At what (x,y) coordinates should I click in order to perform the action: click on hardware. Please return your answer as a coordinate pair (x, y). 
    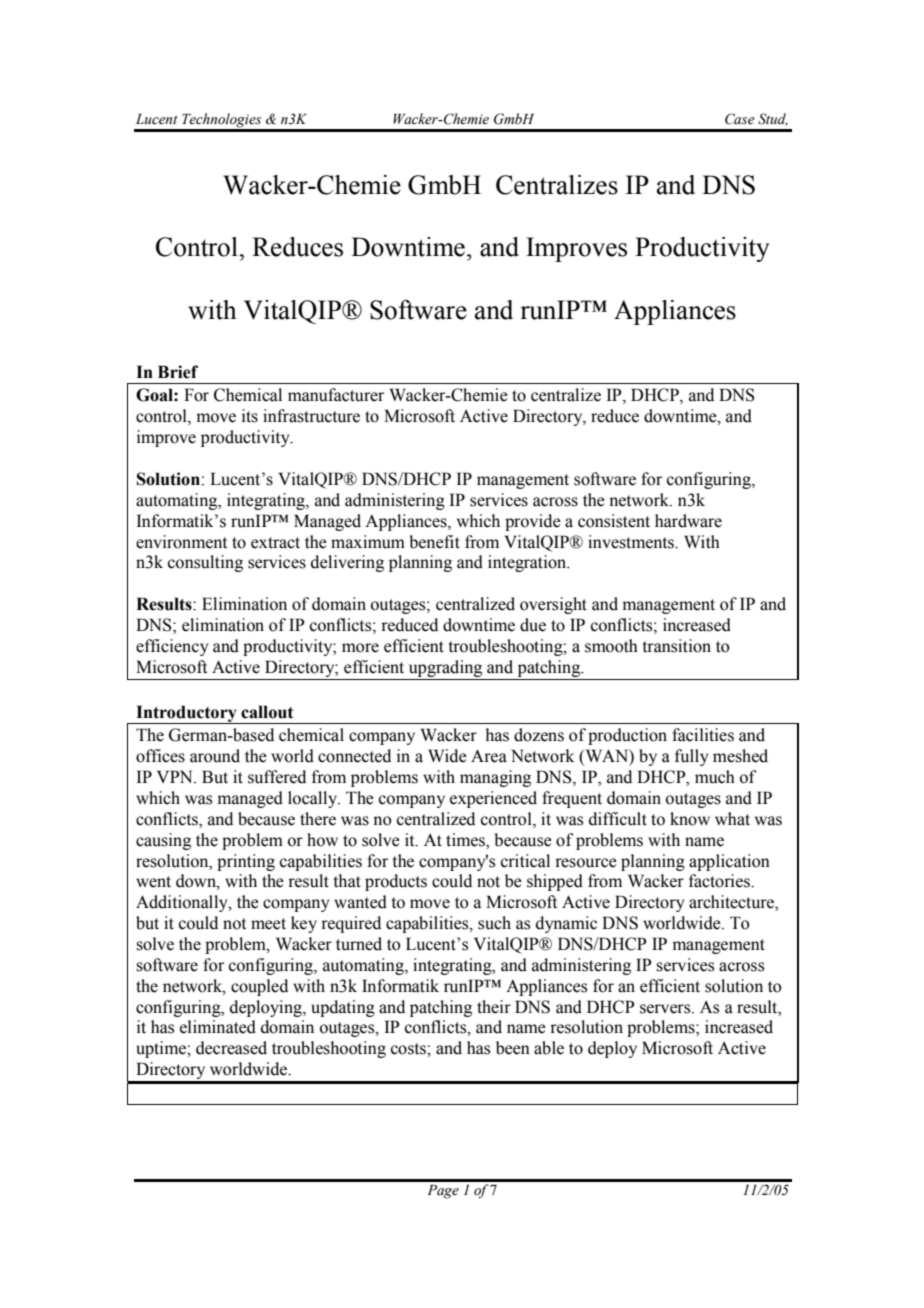
    Looking at the image, I should click on (688, 521).
